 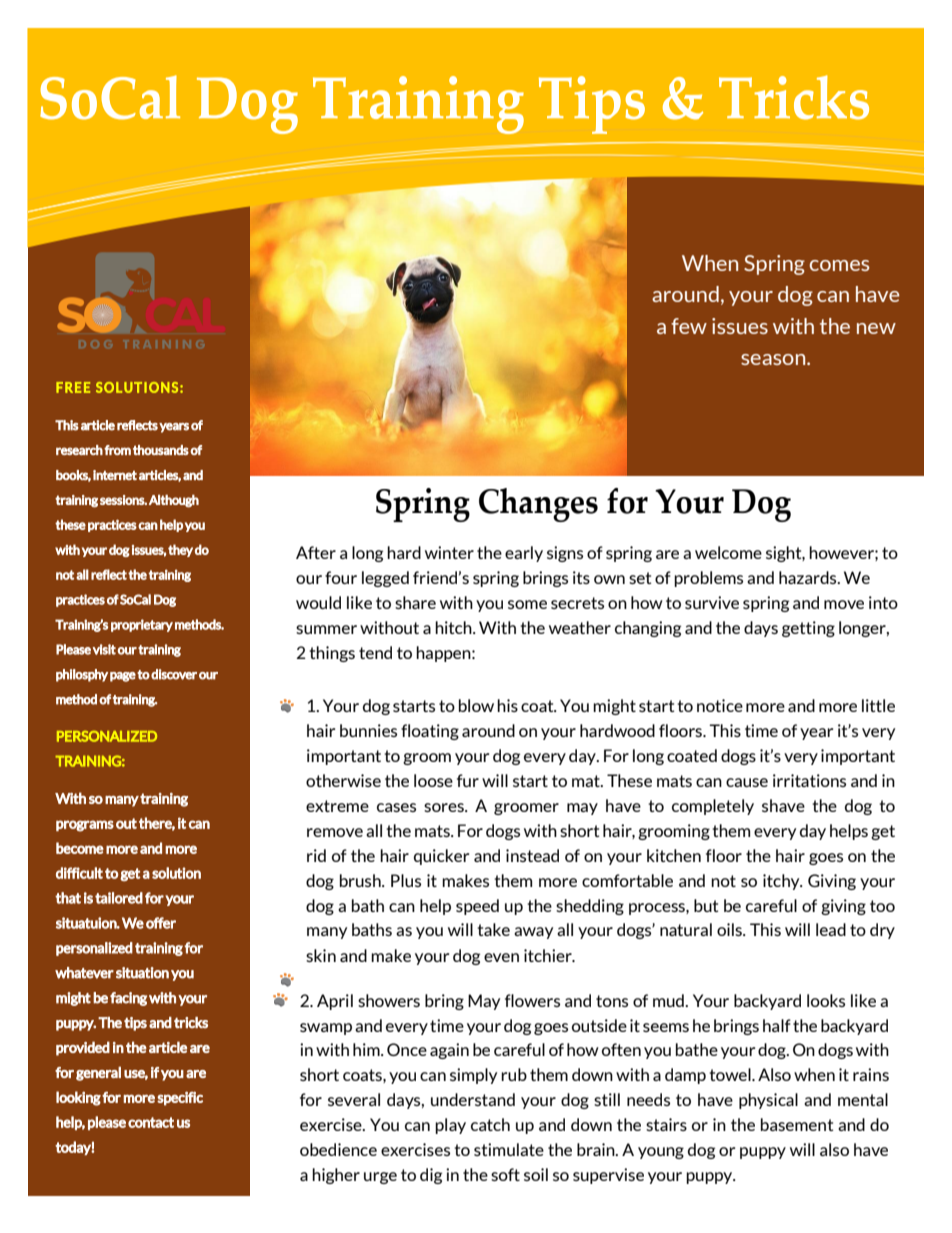 What do you see at coordinates (689, 326) in the image?
I see `few` at bounding box center [689, 326].
